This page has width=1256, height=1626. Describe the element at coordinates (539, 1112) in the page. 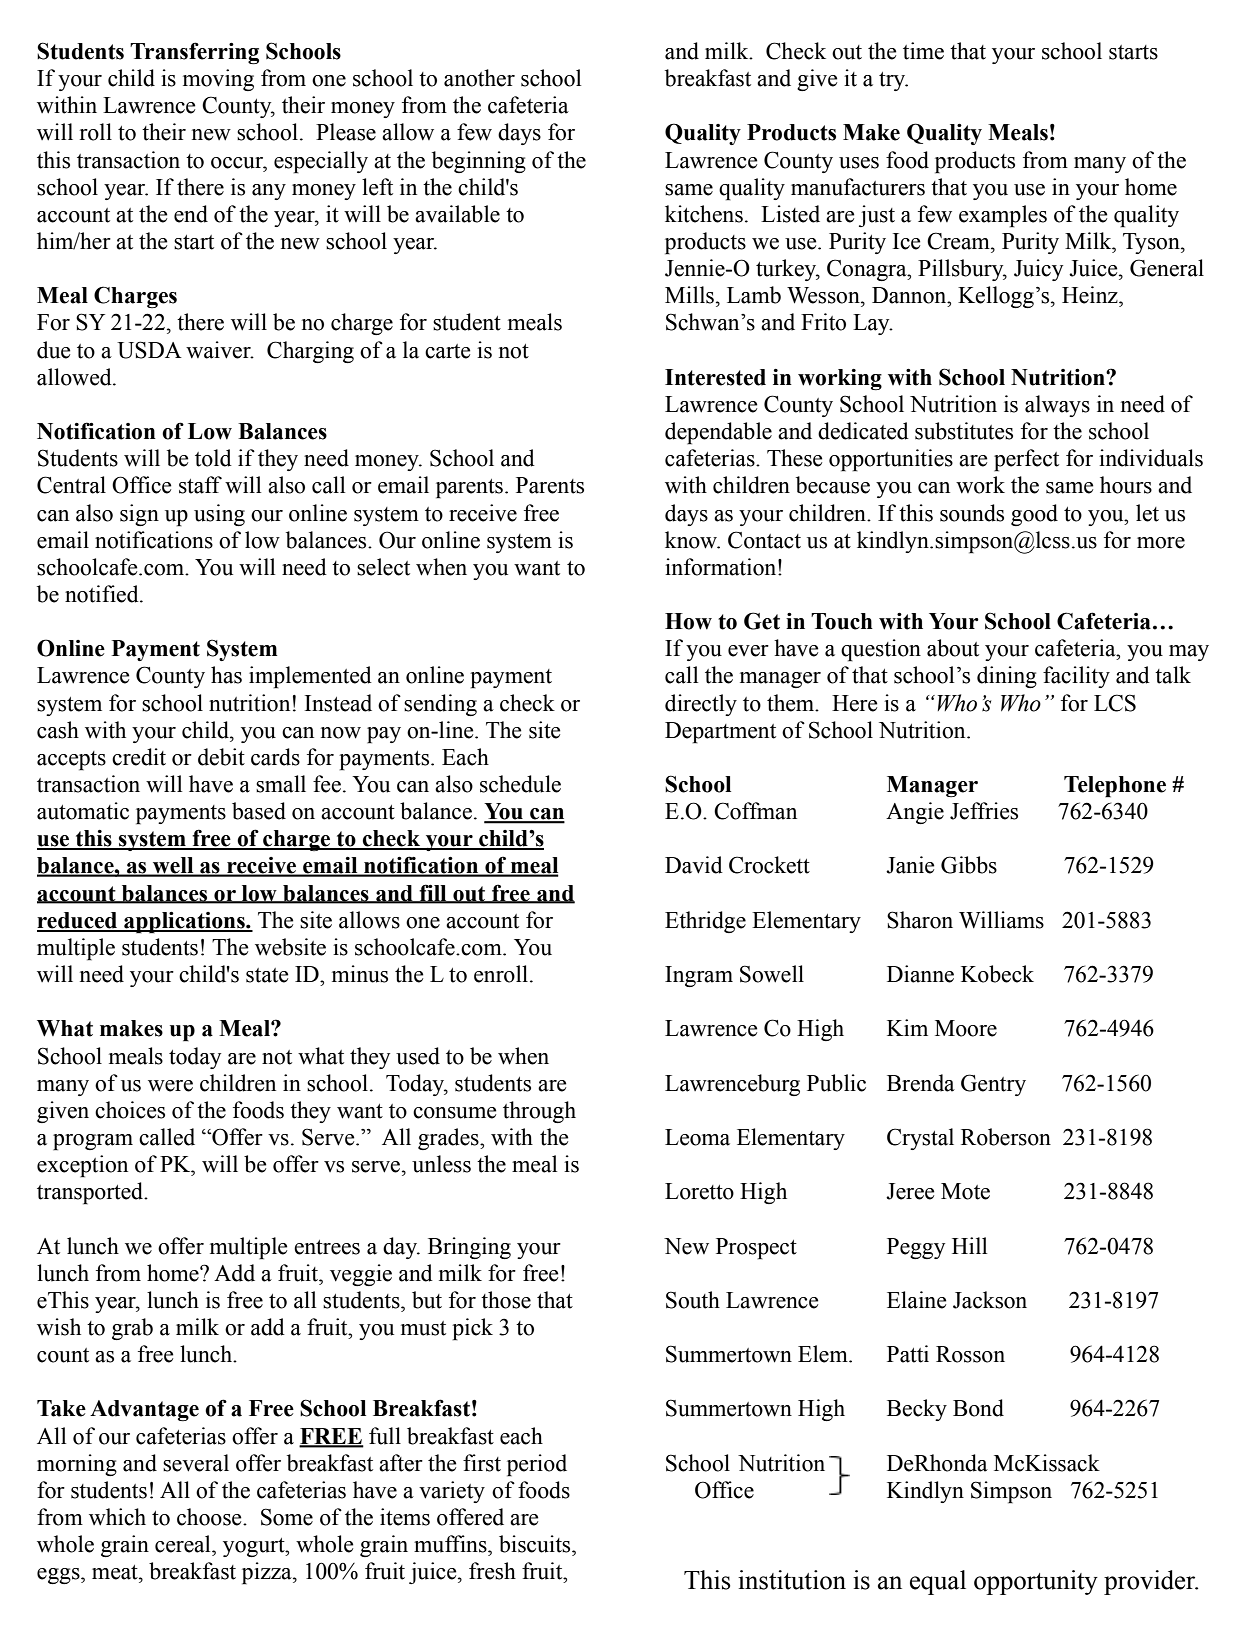

I see `through` at that location.
